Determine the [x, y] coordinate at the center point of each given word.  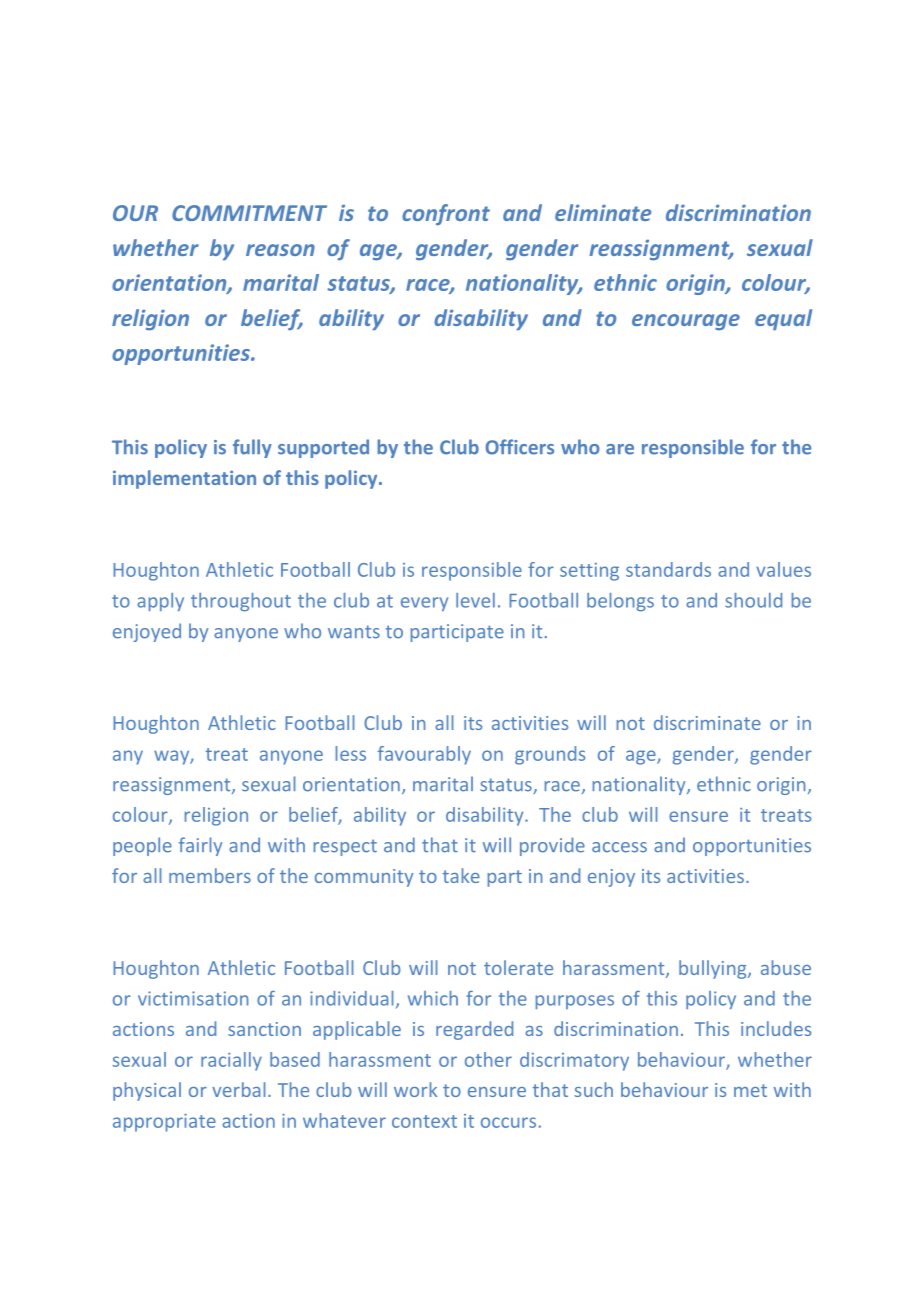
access [619, 847]
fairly [200, 846]
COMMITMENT [249, 213]
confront [446, 214]
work [415, 1089]
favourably [424, 755]
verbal [238, 1089]
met [750, 1090]
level [475, 600]
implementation [184, 479]
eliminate [603, 212]
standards [668, 569]
